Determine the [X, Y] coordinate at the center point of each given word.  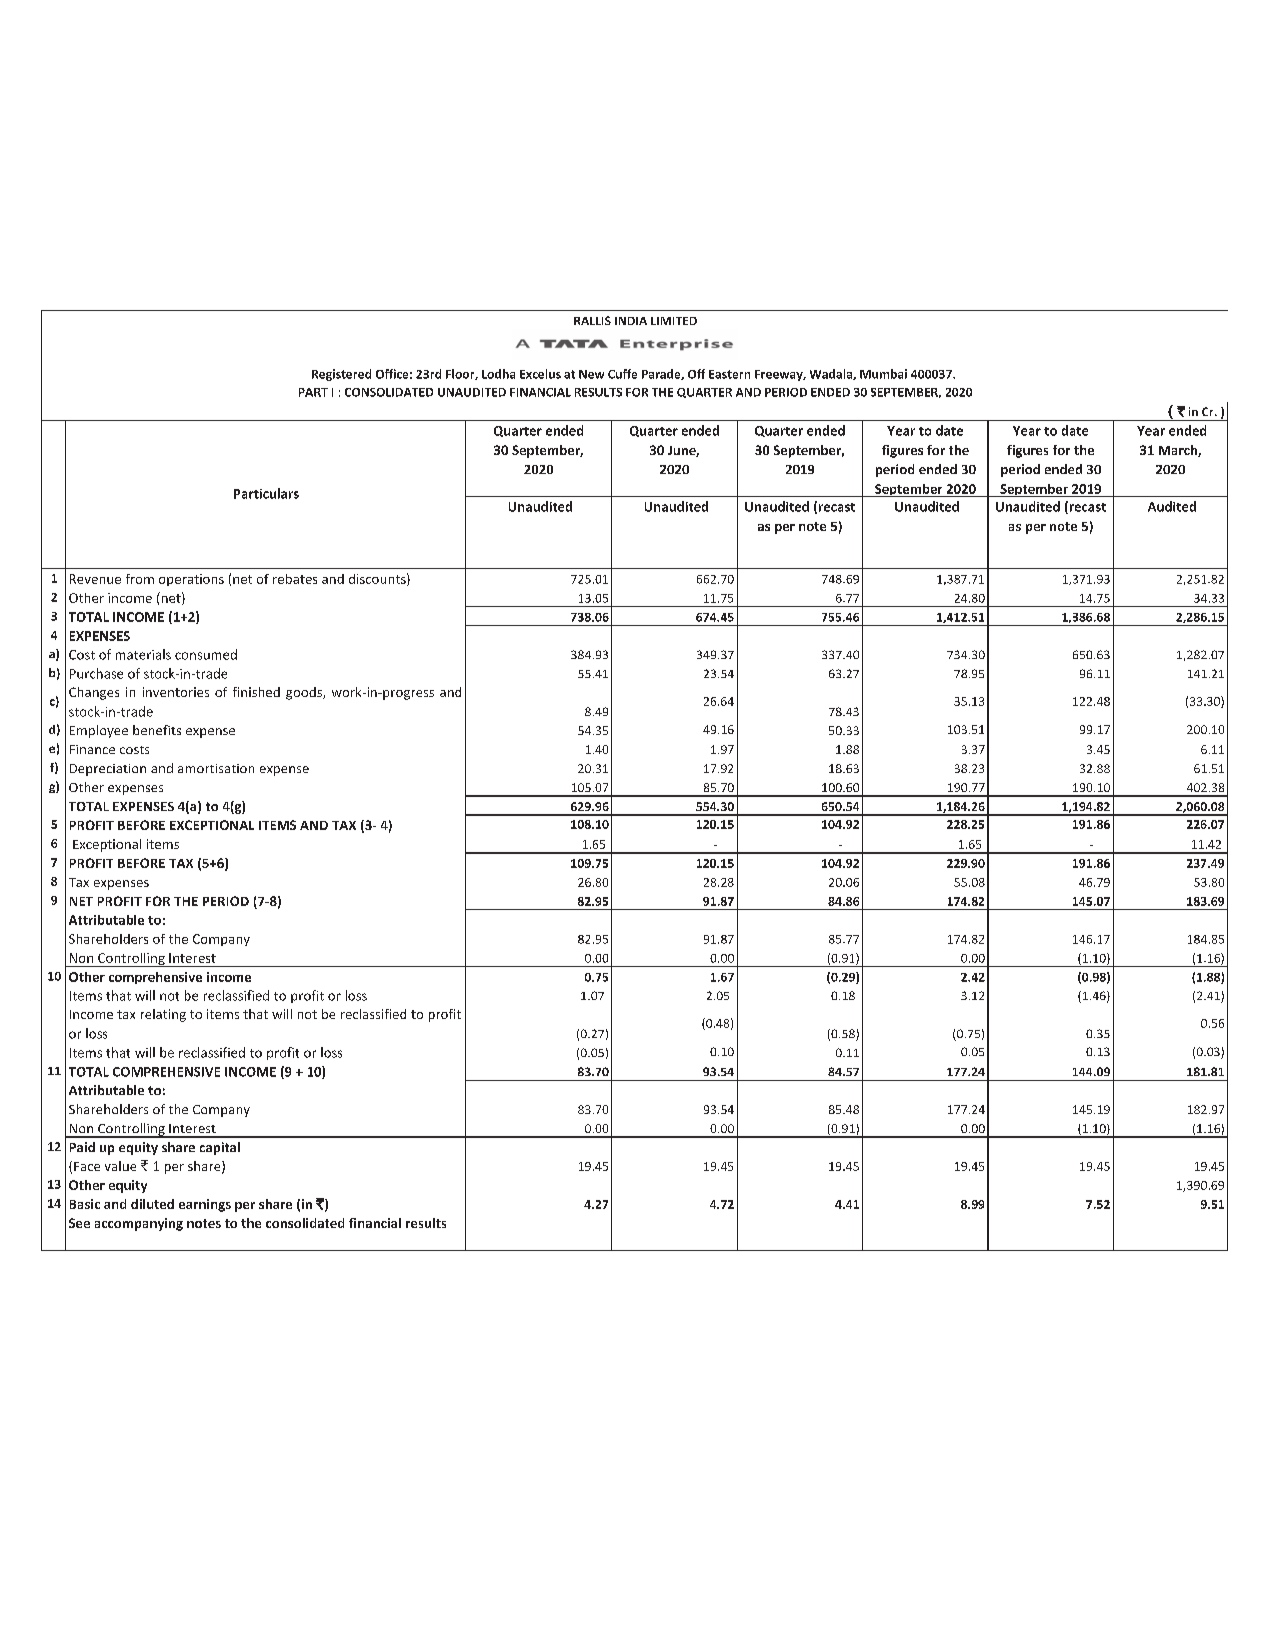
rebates [295, 579]
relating [163, 1015]
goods [305, 693]
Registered [341, 375]
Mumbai [883, 374]
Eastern [729, 374]
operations [191, 580]
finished [256, 692]
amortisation [216, 768]
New [591, 374]
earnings [205, 1205]
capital [220, 1148]
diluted [152, 1204]
